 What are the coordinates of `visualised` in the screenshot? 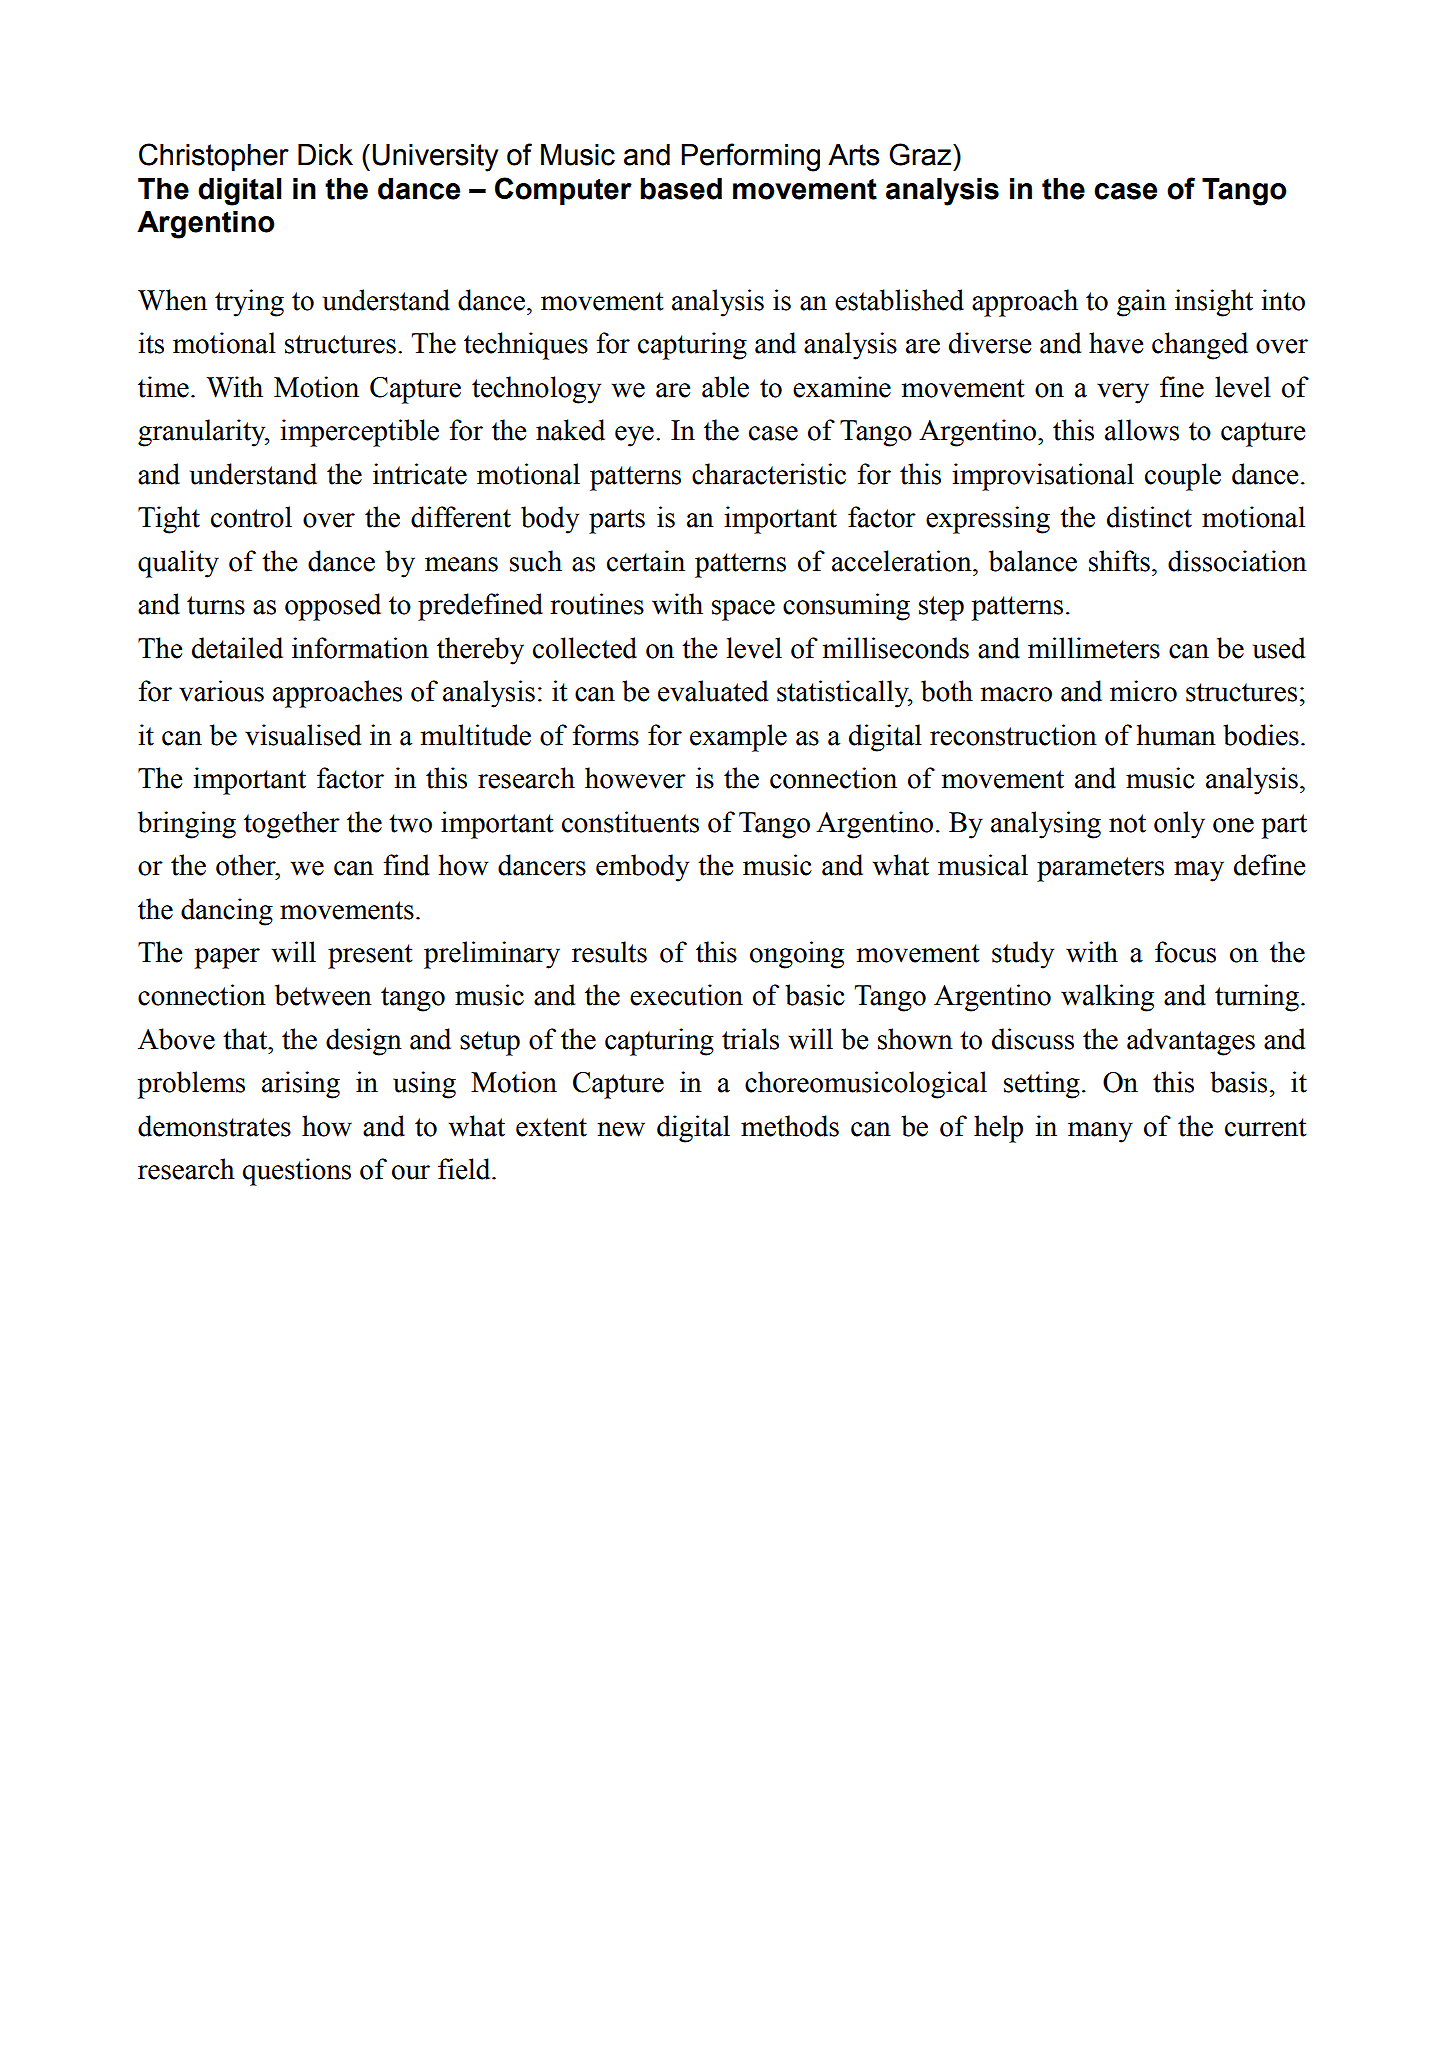 It's located at (303, 735).
